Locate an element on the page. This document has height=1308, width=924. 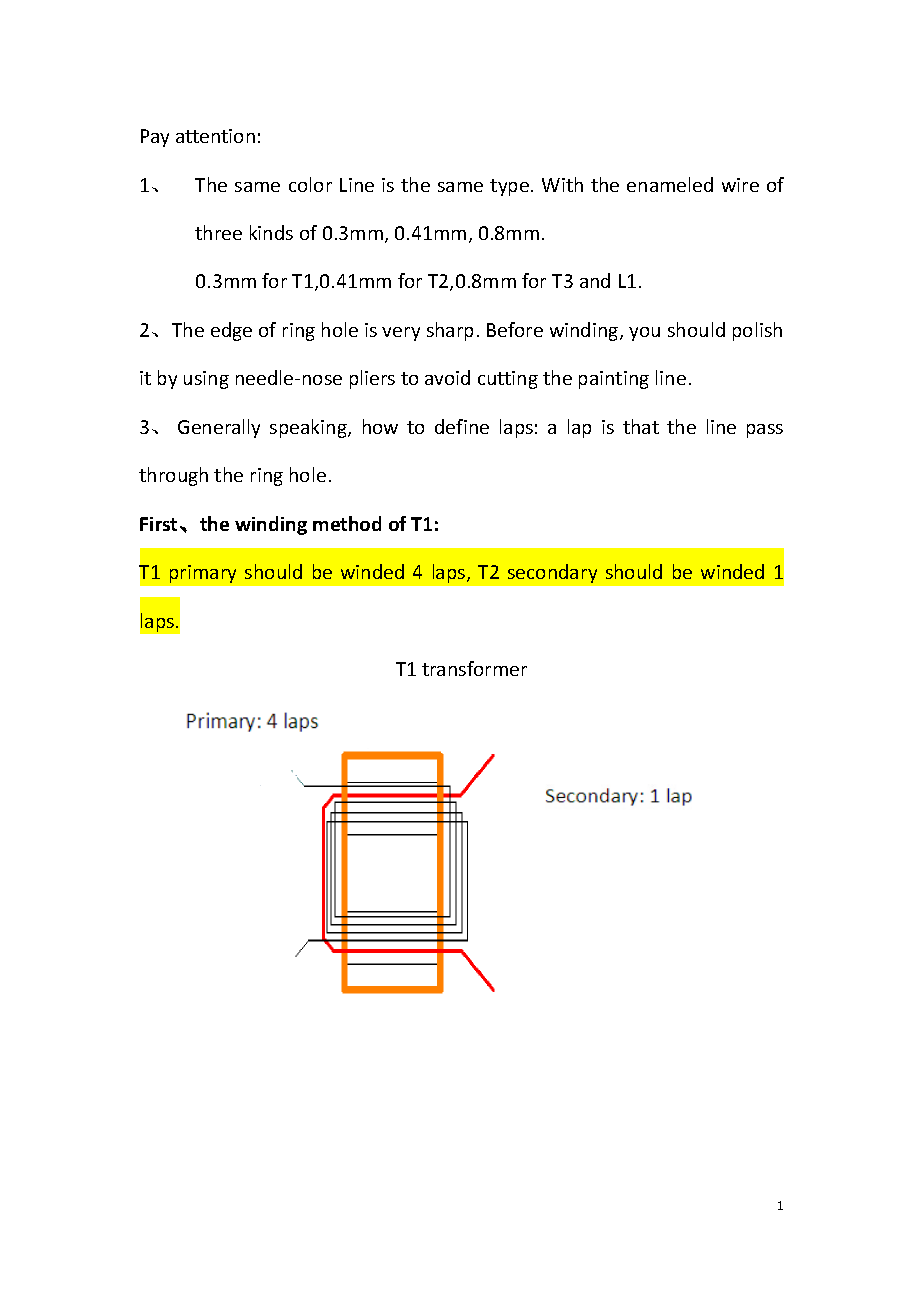
secondary is located at coordinates (552, 573).
